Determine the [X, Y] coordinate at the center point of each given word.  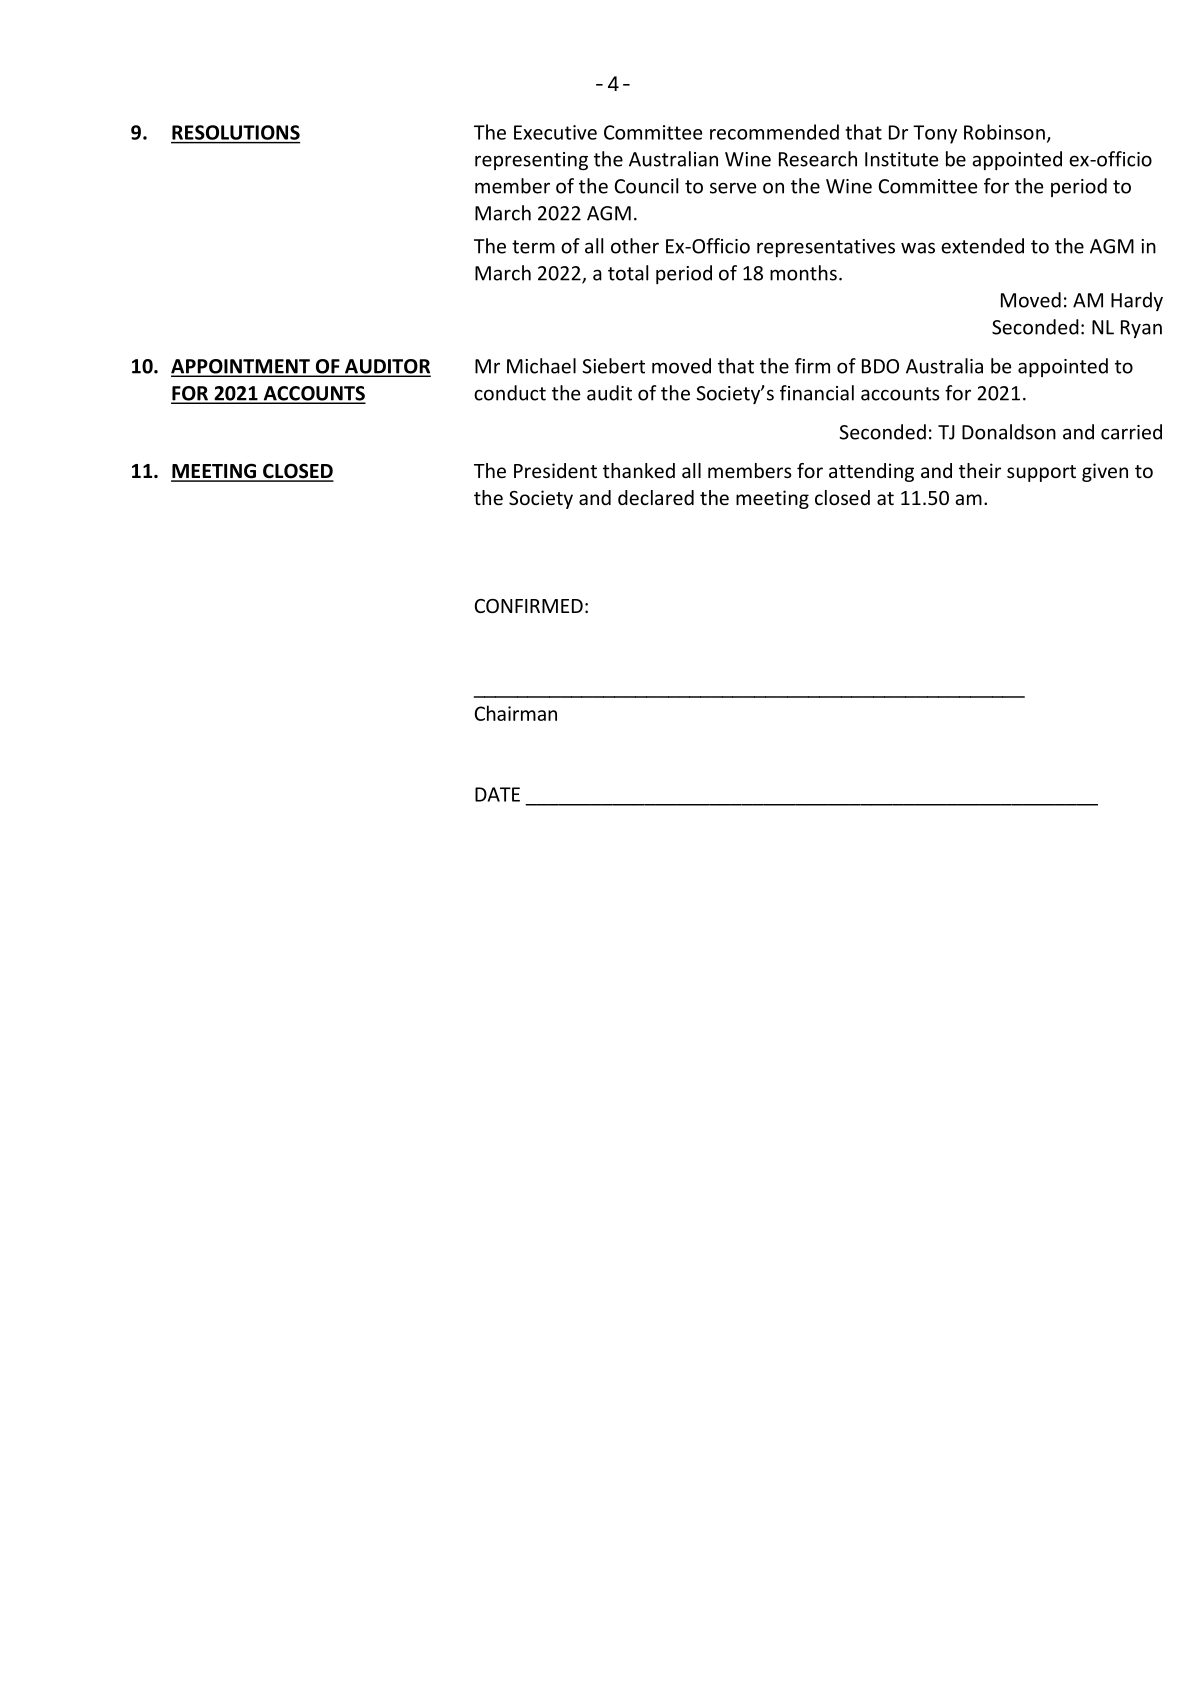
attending [871, 472]
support [1041, 473]
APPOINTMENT [241, 367]
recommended [774, 132]
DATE [497, 794]
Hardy [1137, 301]
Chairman [516, 713]
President [555, 470]
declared [656, 497]
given [1105, 472]
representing [531, 161]
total [628, 273]
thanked [639, 470]
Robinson [1004, 132]
